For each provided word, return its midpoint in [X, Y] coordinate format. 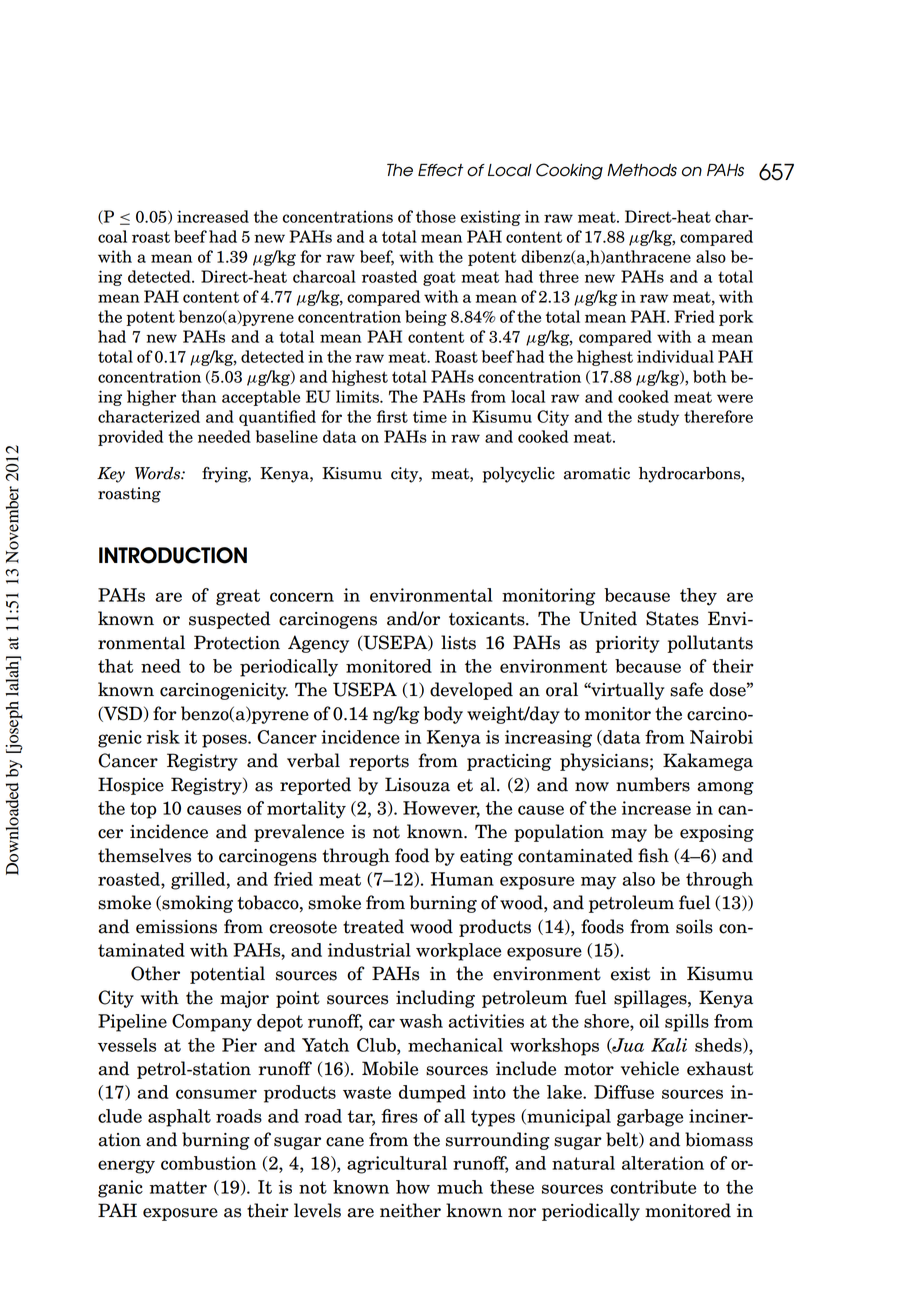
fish [653, 855]
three [559, 276]
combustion [208, 1163]
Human [462, 879]
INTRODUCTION [173, 555]
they [698, 597]
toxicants [488, 619]
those [436, 216]
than [198, 396]
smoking [196, 904]
